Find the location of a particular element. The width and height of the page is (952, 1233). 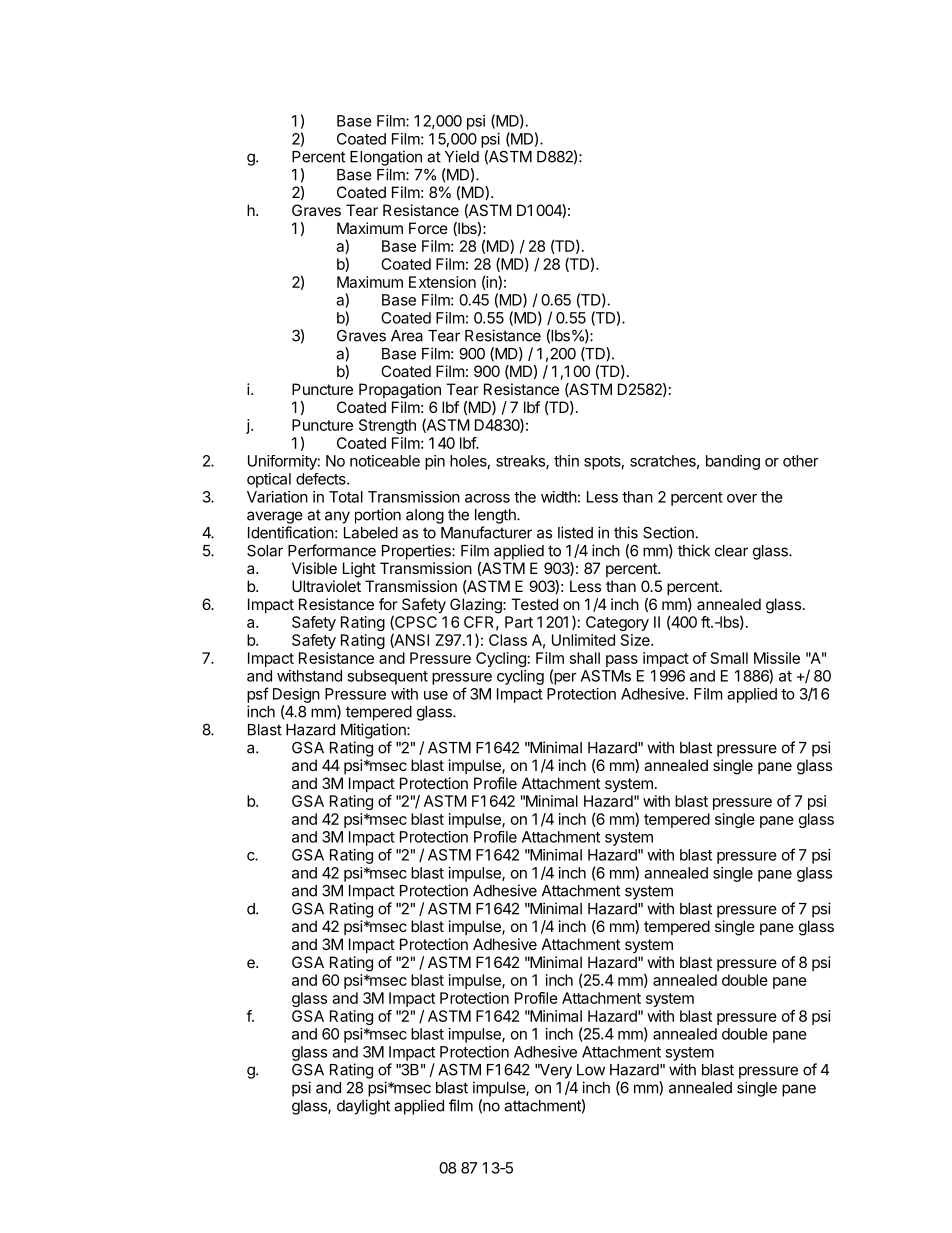

Low is located at coordinates (591, 1070).
